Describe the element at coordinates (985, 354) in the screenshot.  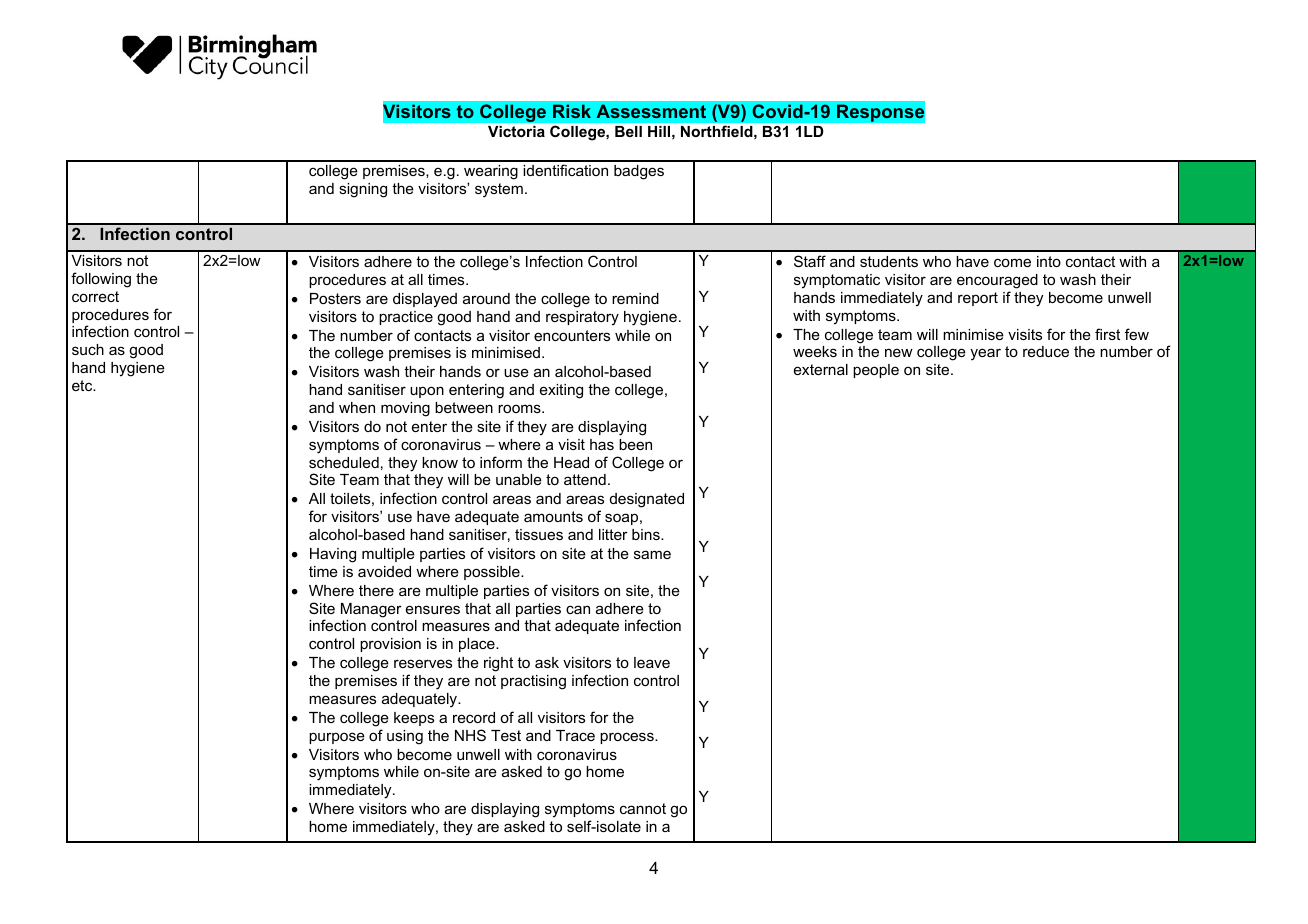
I see `year` at that location.
